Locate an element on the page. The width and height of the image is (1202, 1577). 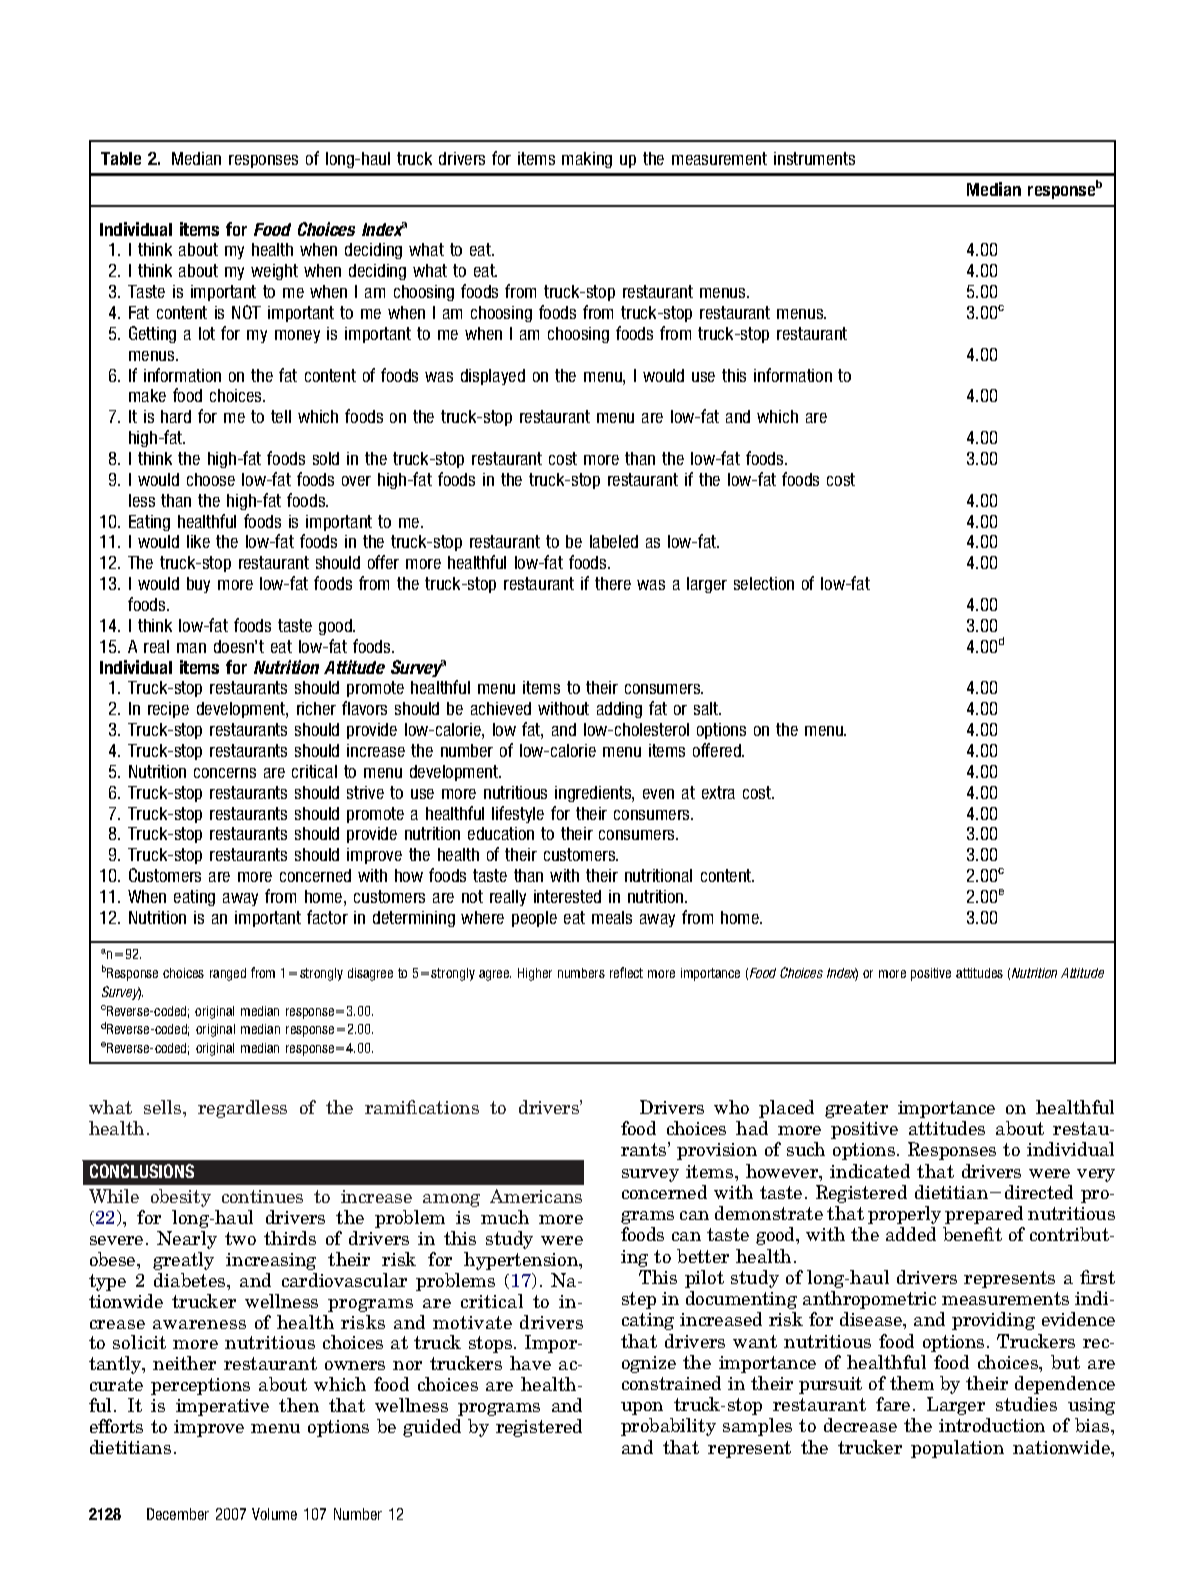
instruments is located at coordinates (814, 158).
